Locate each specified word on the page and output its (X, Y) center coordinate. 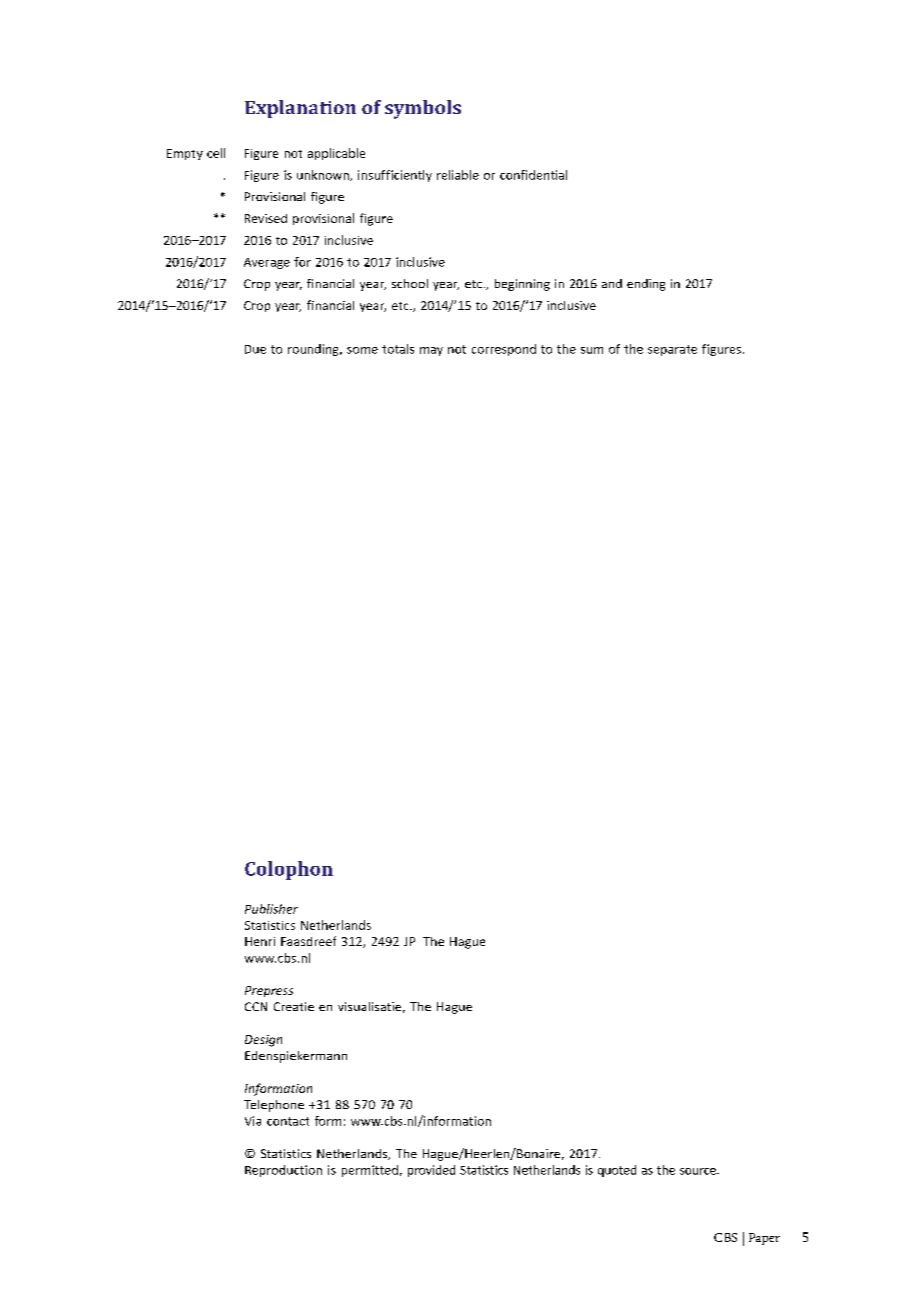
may (431, 351)
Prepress (269, 991)
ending (646, 285)
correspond (504, 350)
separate (672, 350)
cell (216, 153)
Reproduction (283, 1171)
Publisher (271, 909)
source (699, 1171)
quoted (617, 1171)
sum (592, 350)
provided (431, 1171)
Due (255, 349)
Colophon (289, 870)
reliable (458, 175)
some (362, 350)
